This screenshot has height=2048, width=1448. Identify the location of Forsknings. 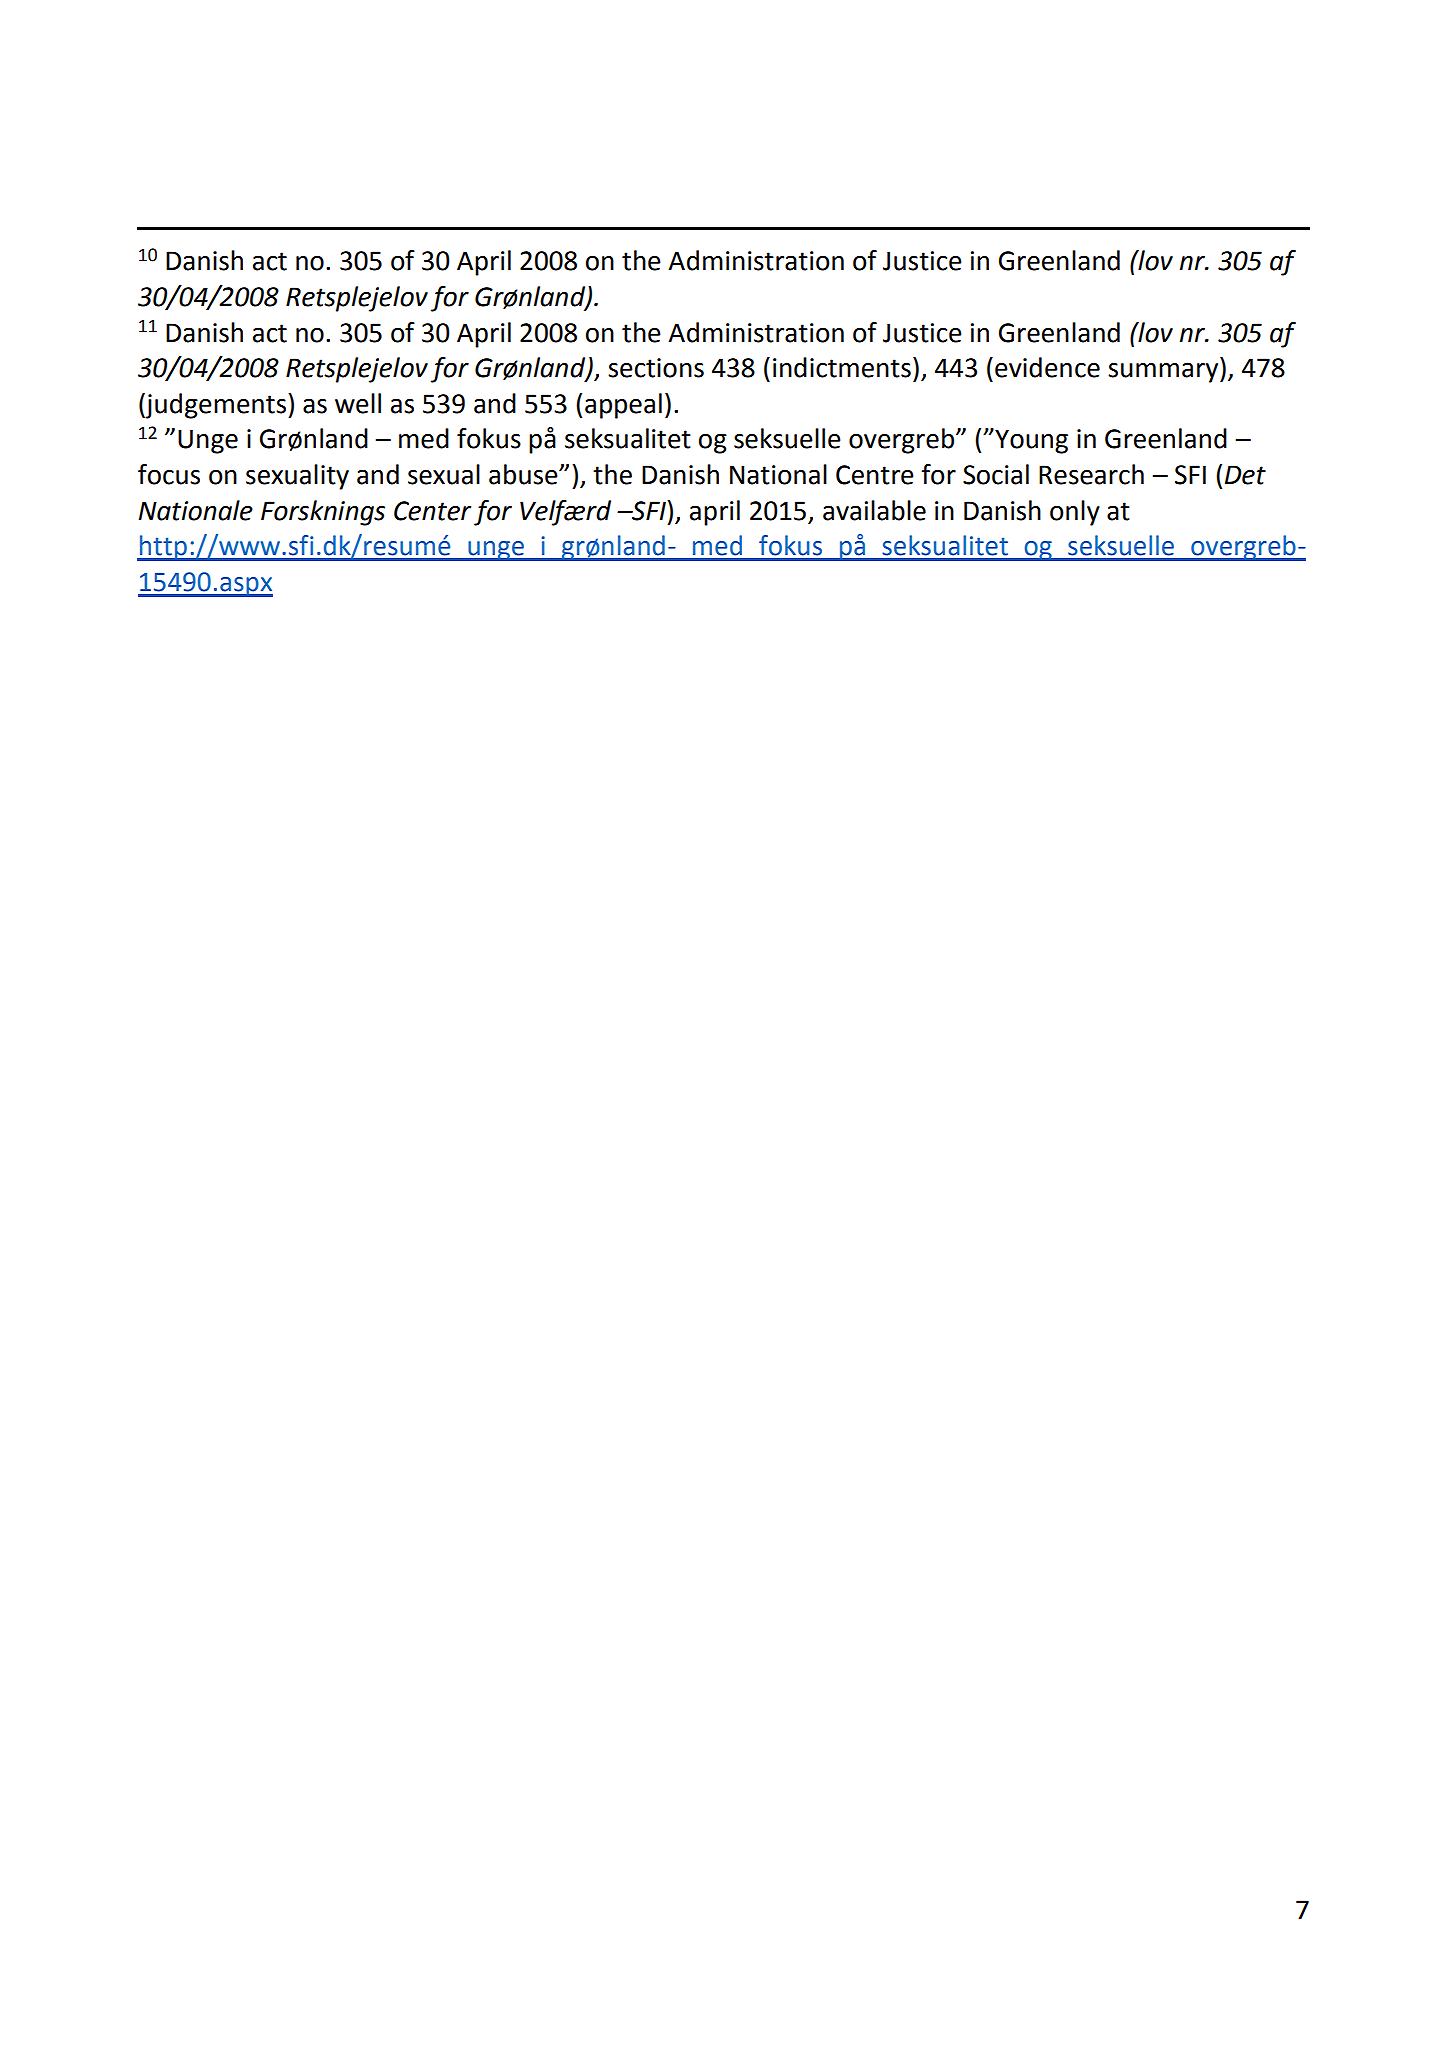
(323, 513).
